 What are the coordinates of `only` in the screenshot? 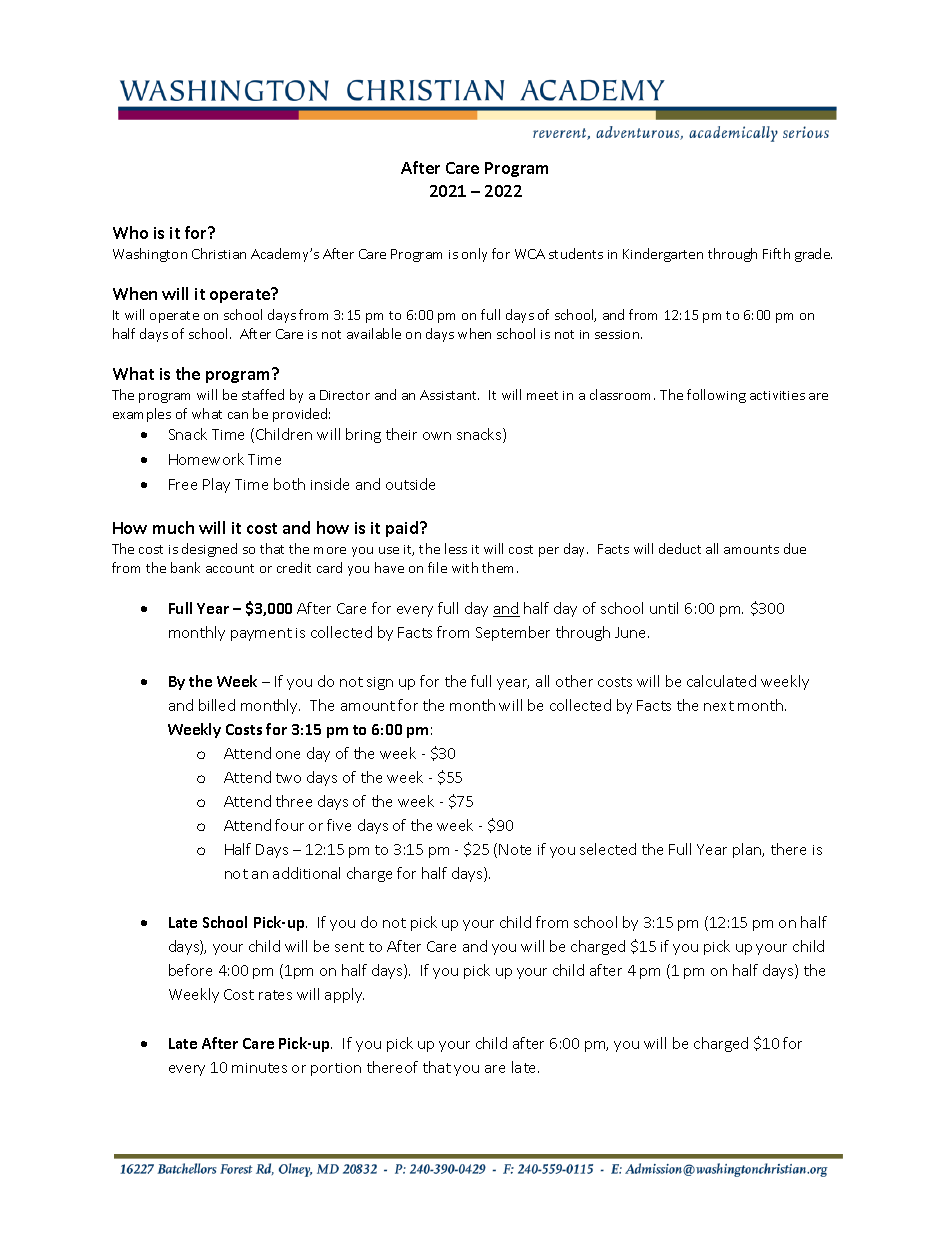 It's located at (474, 255).
